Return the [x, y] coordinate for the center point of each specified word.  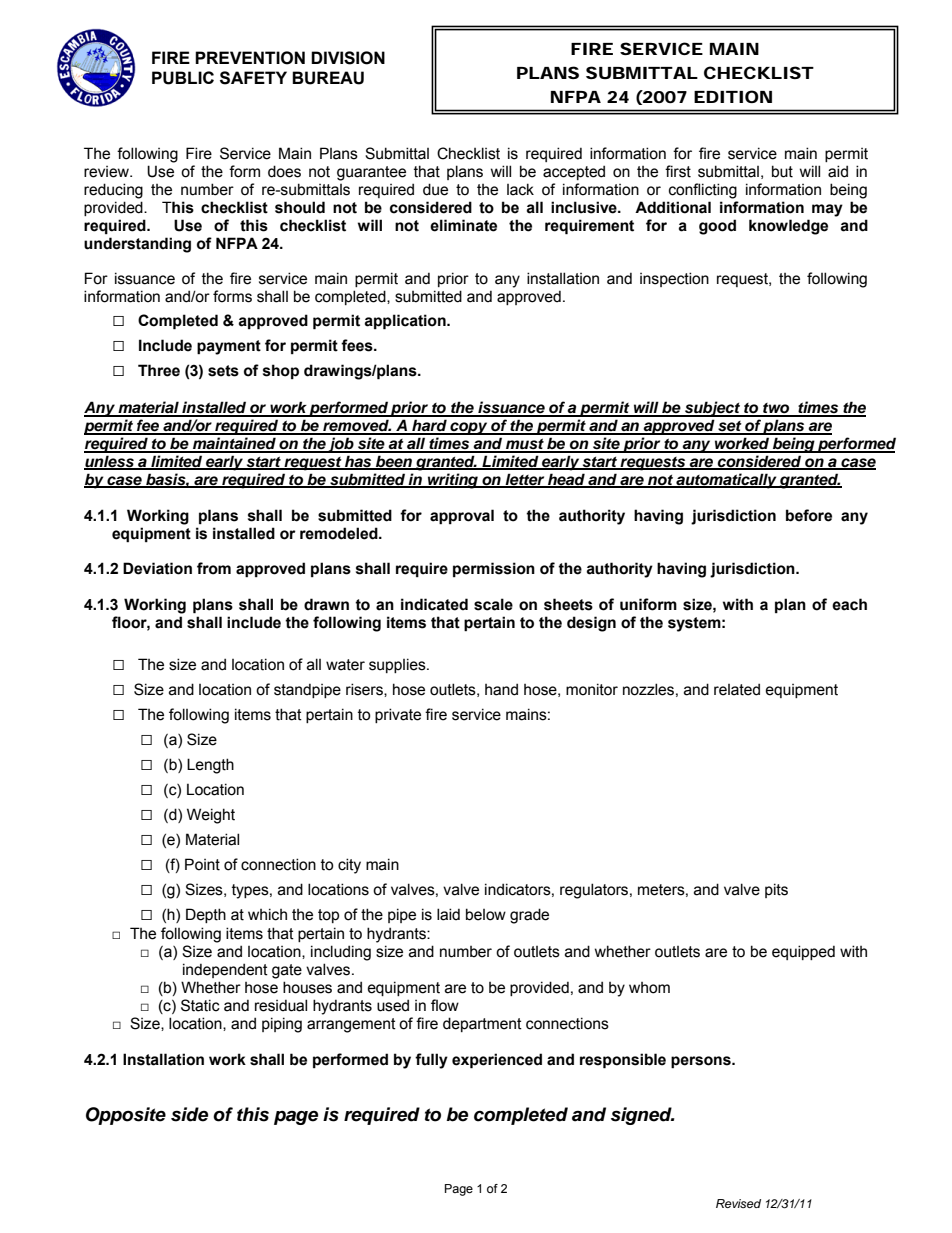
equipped [803, 952]
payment [229, 347]
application [406, 322]
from [214, 568]
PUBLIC [183, 78]
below [486, 914]
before [809, 515]
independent [225, 970]
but [782, 171]
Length [210, 766]
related [737, 689]
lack [520, 189]
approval [462, 517]
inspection [674, 279]
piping [282, 1025]
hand [501, 689]
